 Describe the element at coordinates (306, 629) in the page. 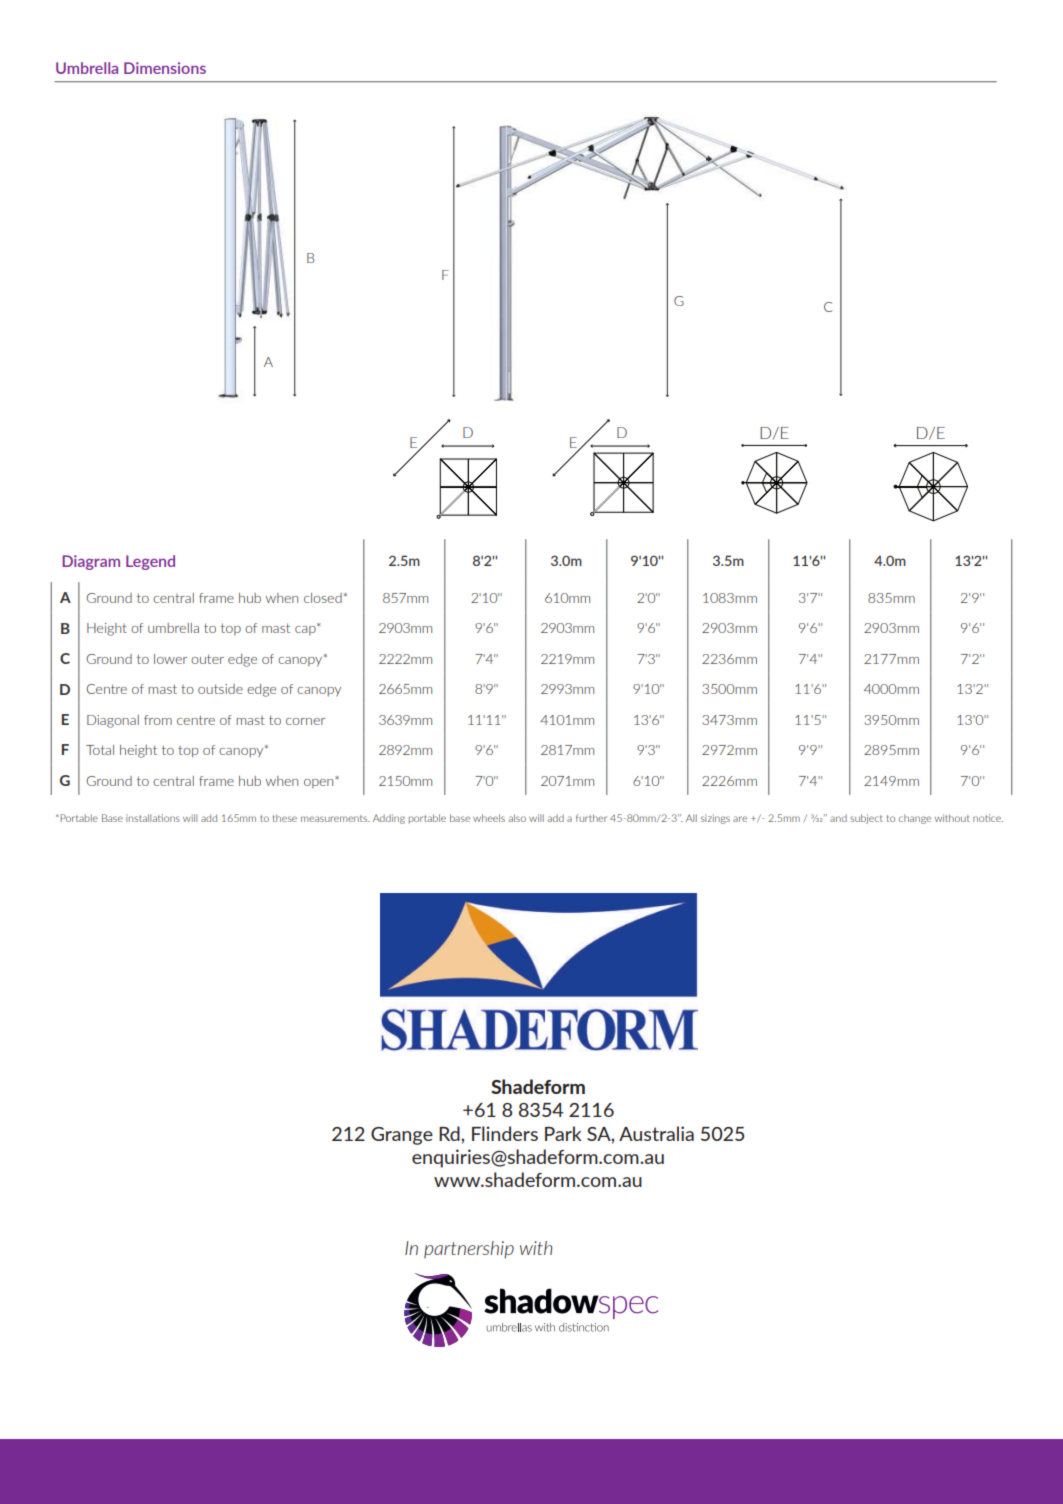

I see `cap` at that location.
